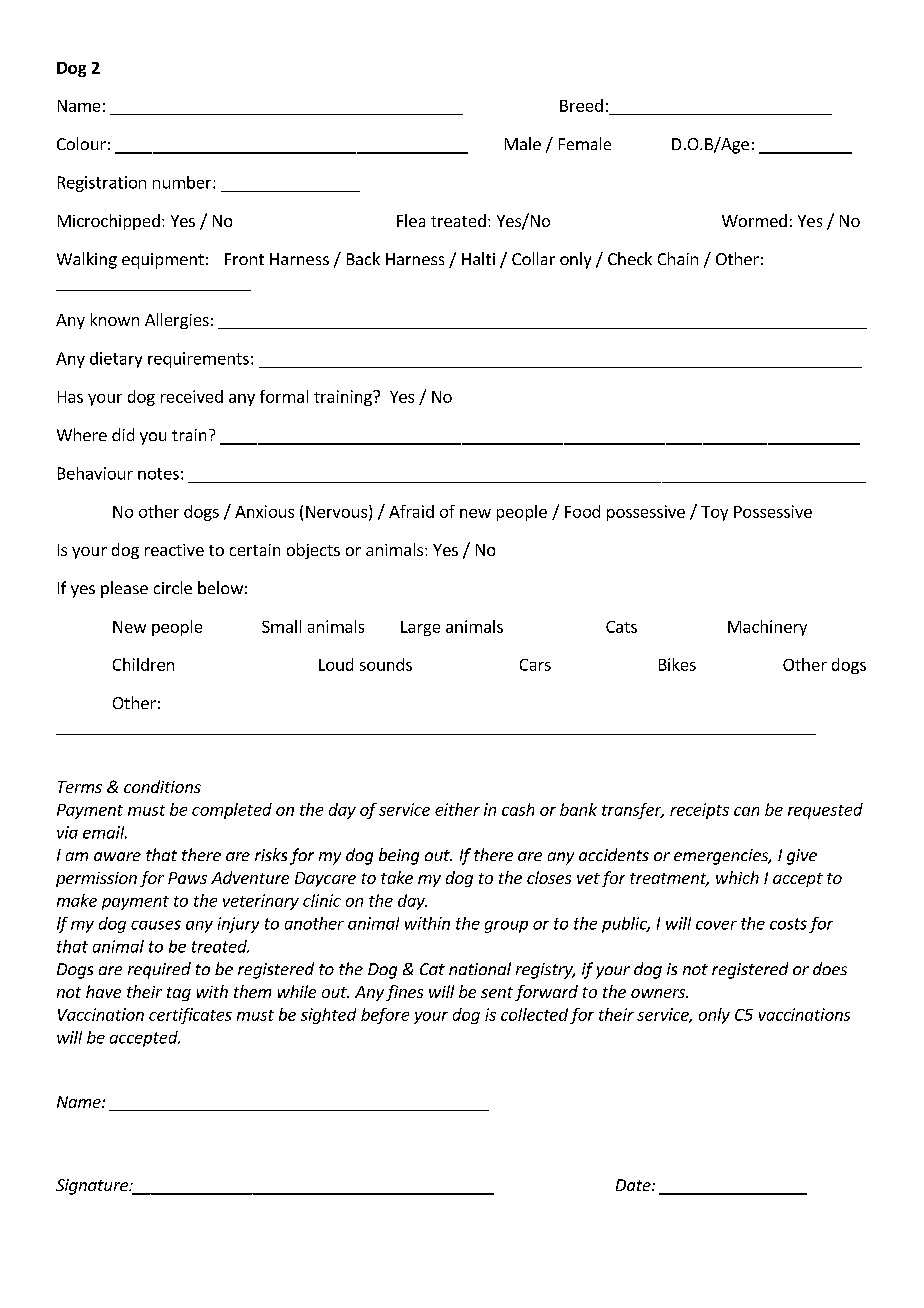 The height and width of the document is (1308, 924). Describe the element at coordinates (190, 1016) in the document. I see `certificates` at that location.
